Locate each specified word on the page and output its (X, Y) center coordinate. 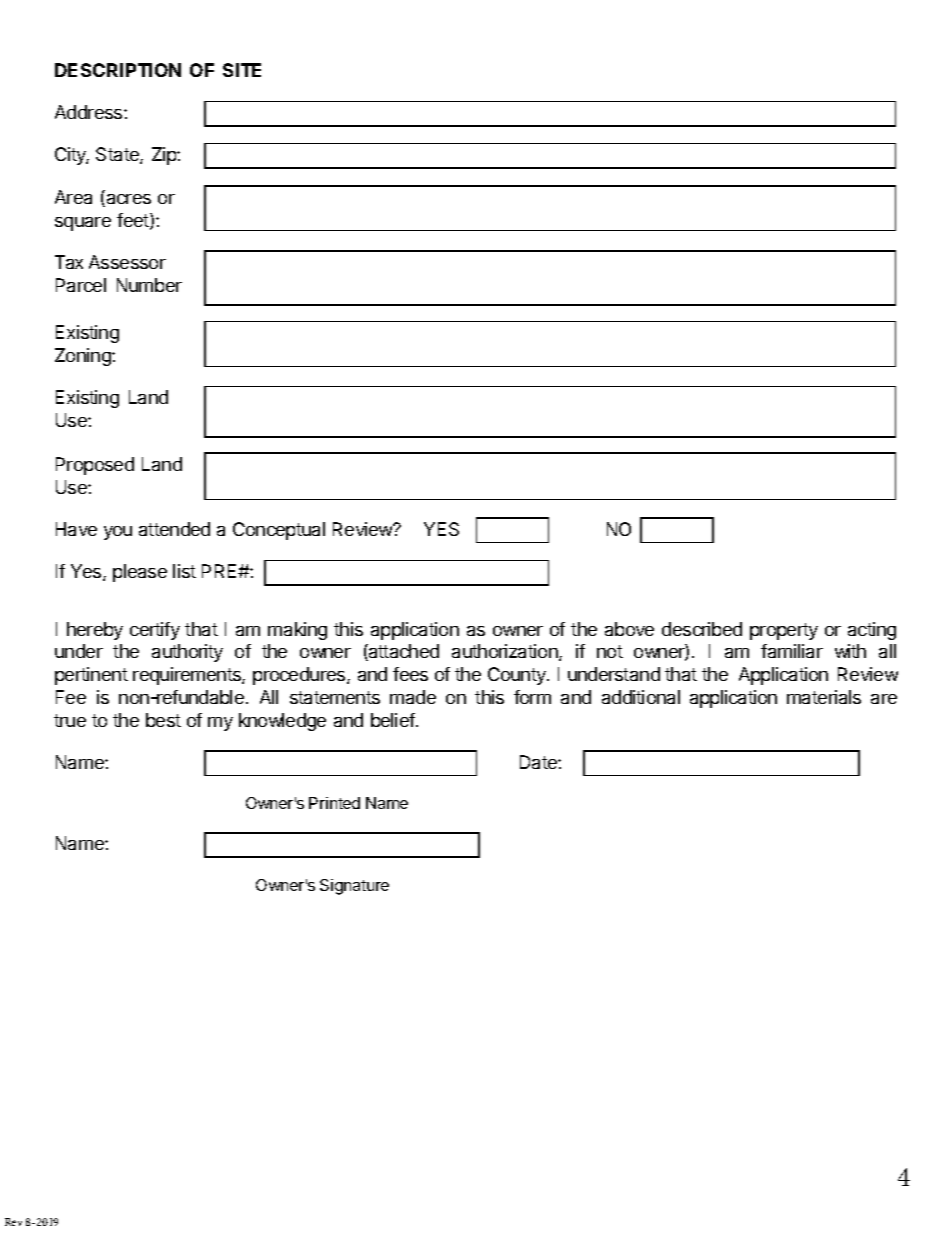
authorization (506, 652)
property (784, 631)
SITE (242, 70)
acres (127, 200)
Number (149, 285)
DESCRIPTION (118, 70)
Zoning (84, 357)
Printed (334, 803)
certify (155, 631)
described (702, 629)
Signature (354, 887)
